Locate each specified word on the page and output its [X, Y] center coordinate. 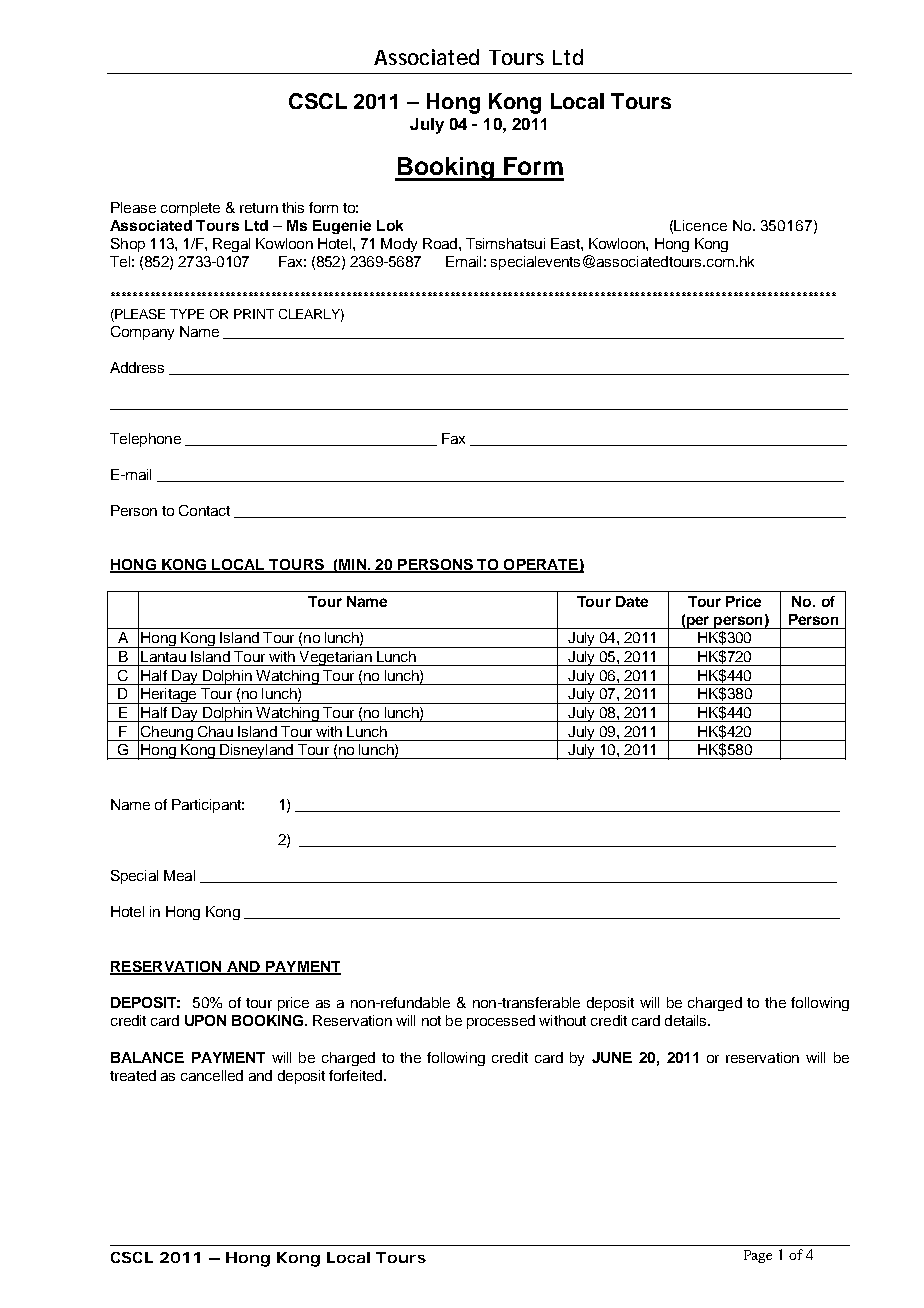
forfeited [357, 1075]
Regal [231, 245]
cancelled [212, 1075]
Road [441, 243]
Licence [700, 225]
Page [758, 1256]
